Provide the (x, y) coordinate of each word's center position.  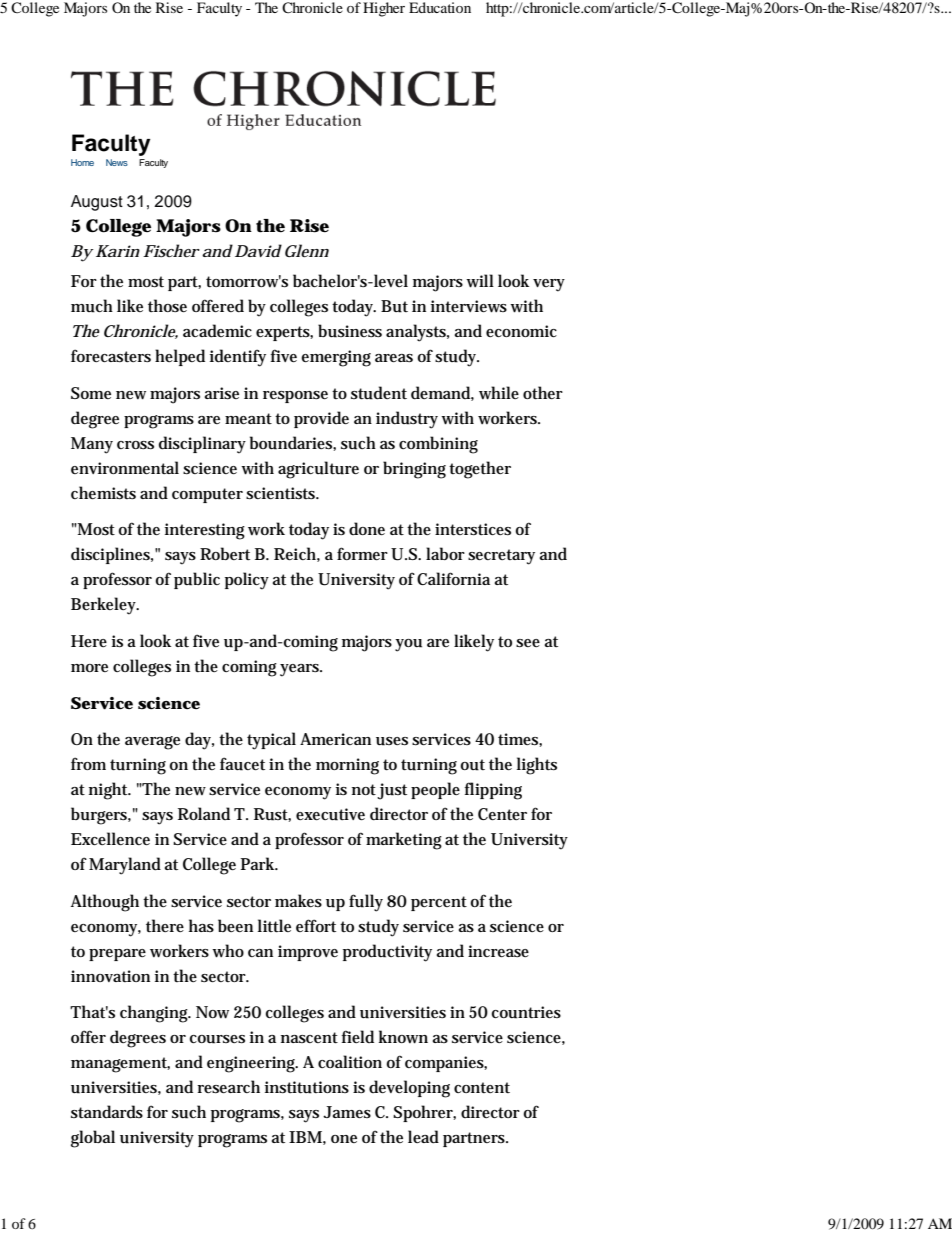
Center (502, 814)
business (350, 331)
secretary (501, 557)
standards (107, 1112)
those (167, 305)
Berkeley (105, 606)
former (362, 553)
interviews (469, 306)
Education (440, 7)
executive (330, 814)
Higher (384, 9)
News (117, 162)
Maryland (125, 866)
